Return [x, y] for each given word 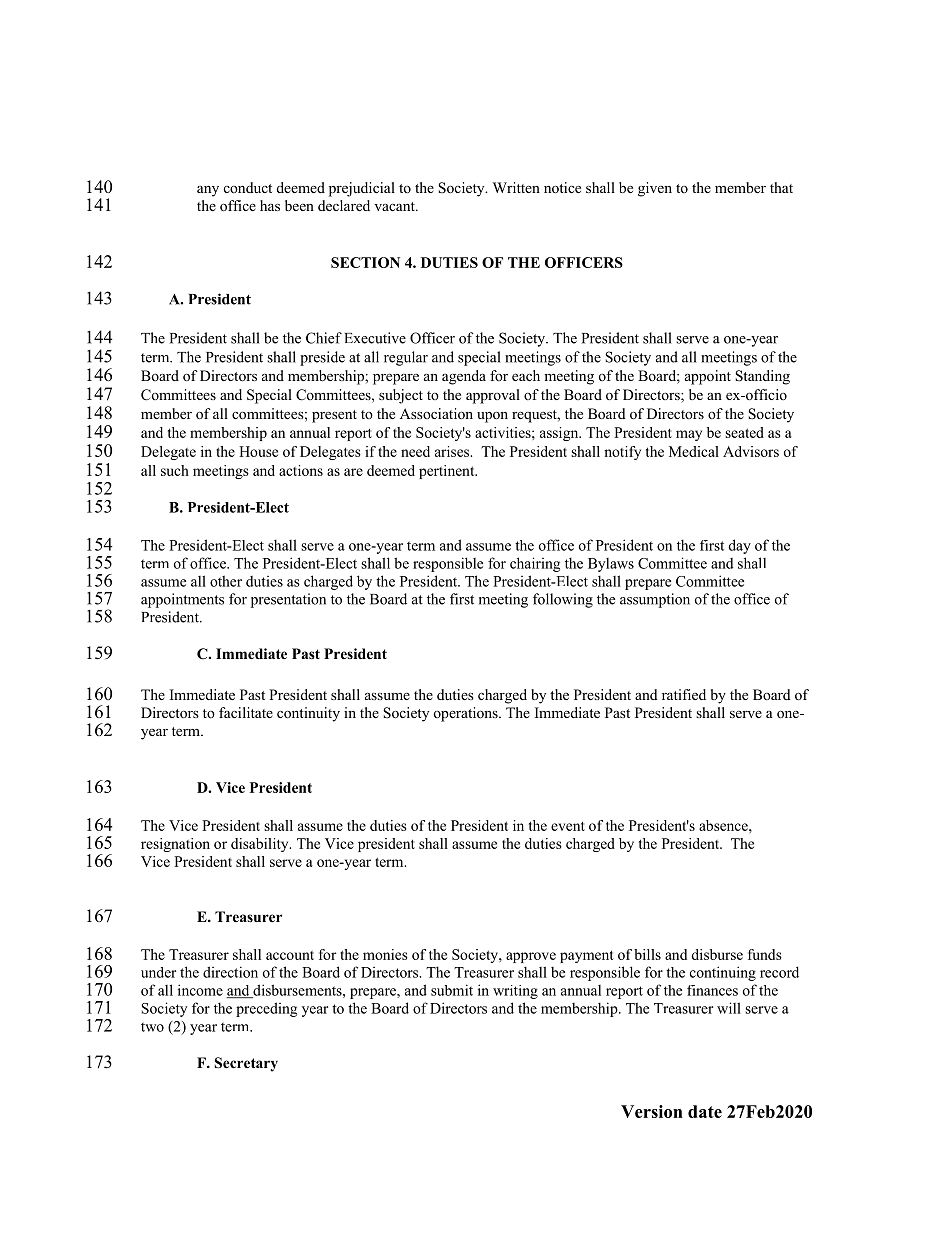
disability [261, 845]
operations [467, 714]
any [208, 191]
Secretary [246, 1064]
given [655, 189]
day [740, 546]
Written [516, 187]
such [175, 470]
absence [724, 825]
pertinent [448, 472]
